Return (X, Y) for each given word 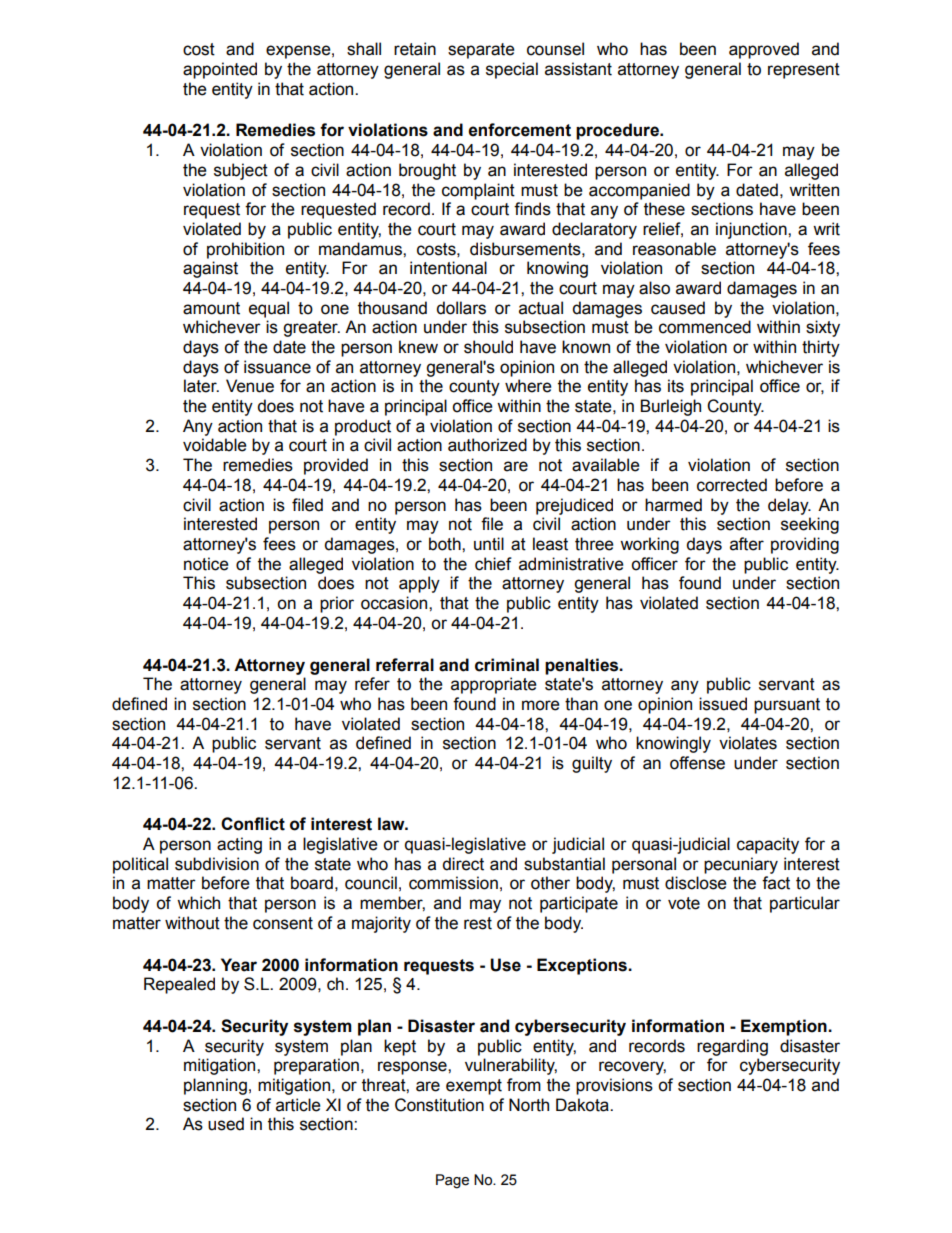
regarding (732, 1047)
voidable (215, 445)
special (512, 70)
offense (697, 763)
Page (452, 1181)
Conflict (253, 824)
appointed (220, 70)
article (298, 1105)
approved (764, 50)
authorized (487, 445)
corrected (732, 485)
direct (463, 864)
